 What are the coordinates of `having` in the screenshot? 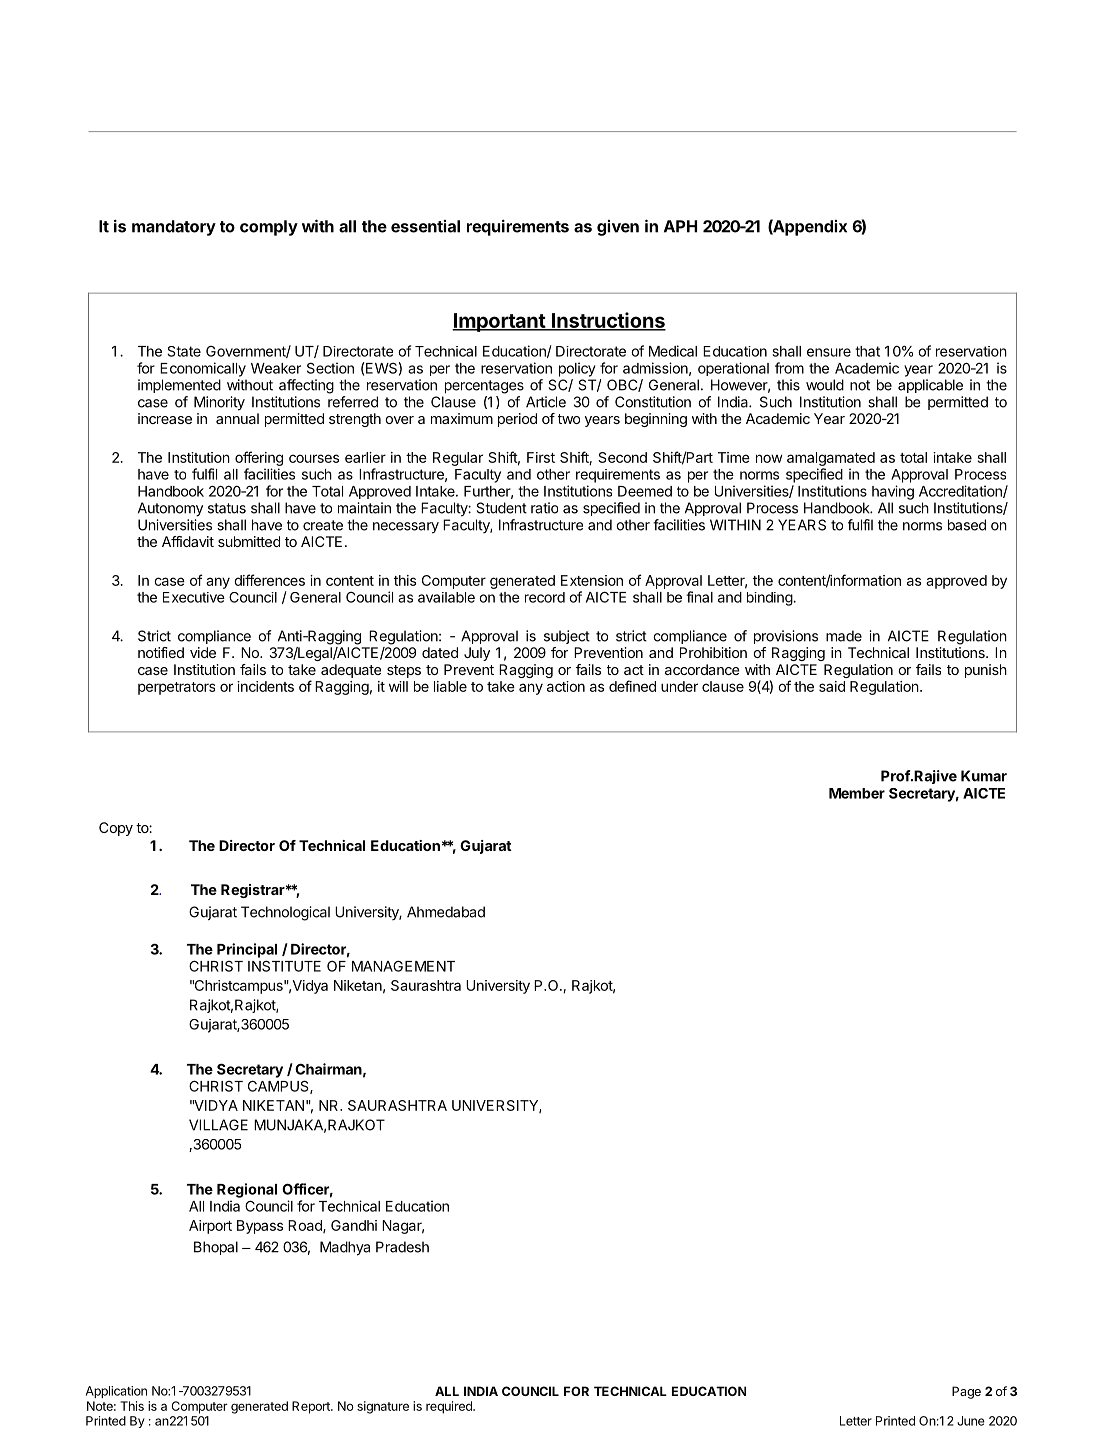 It's located at (893, 492).
